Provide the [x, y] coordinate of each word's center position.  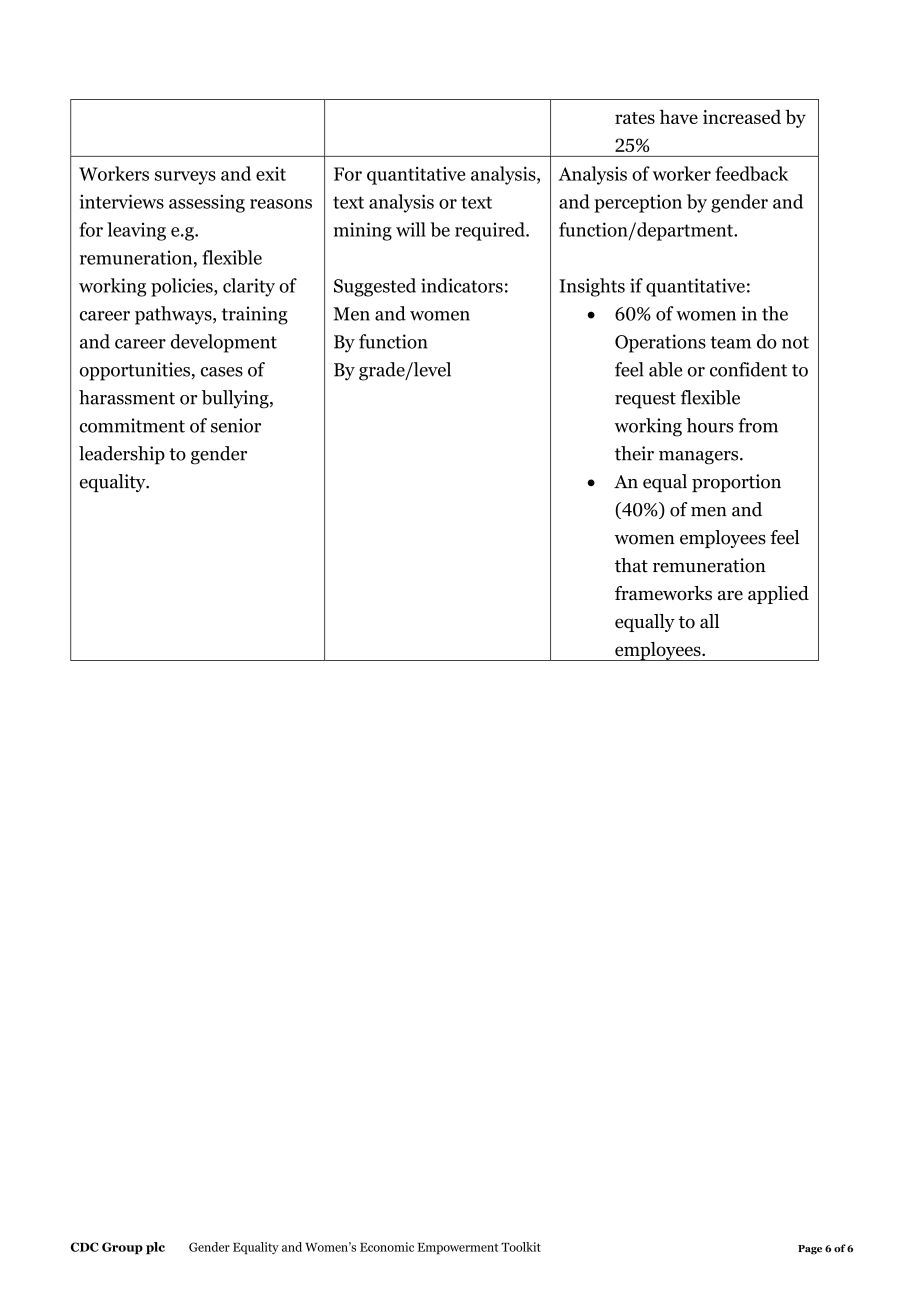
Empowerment [458, 1249]
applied [778, 595]
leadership [122, 455]
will [411, 229]
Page [810, 1250]
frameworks [663, 593]
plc [155, 1248]
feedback [751, 173]
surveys [185, 178]
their [634, 453]
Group [122, 1248]
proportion [736, 483]
